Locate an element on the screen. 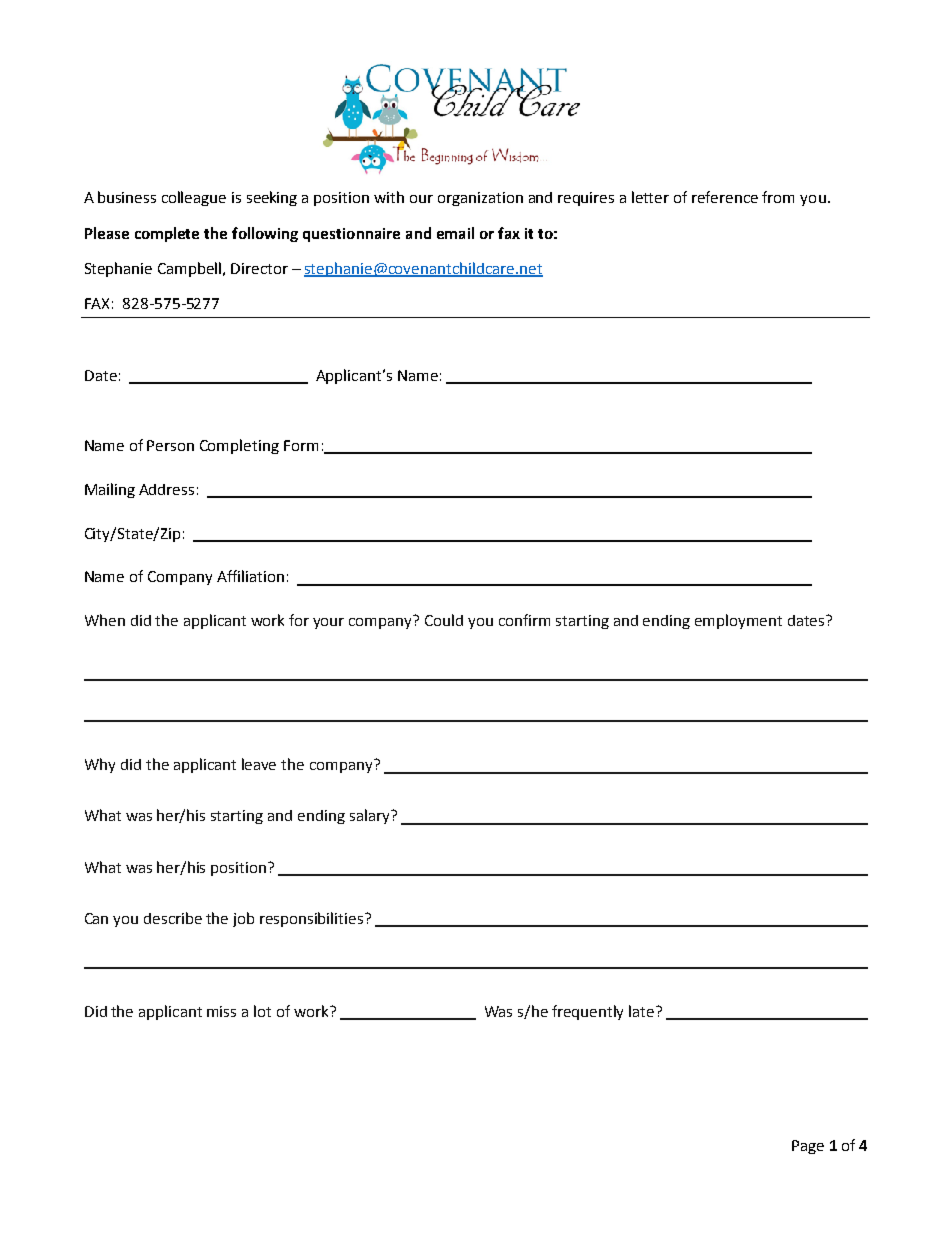  late is located at coordinates (643, 1011).
